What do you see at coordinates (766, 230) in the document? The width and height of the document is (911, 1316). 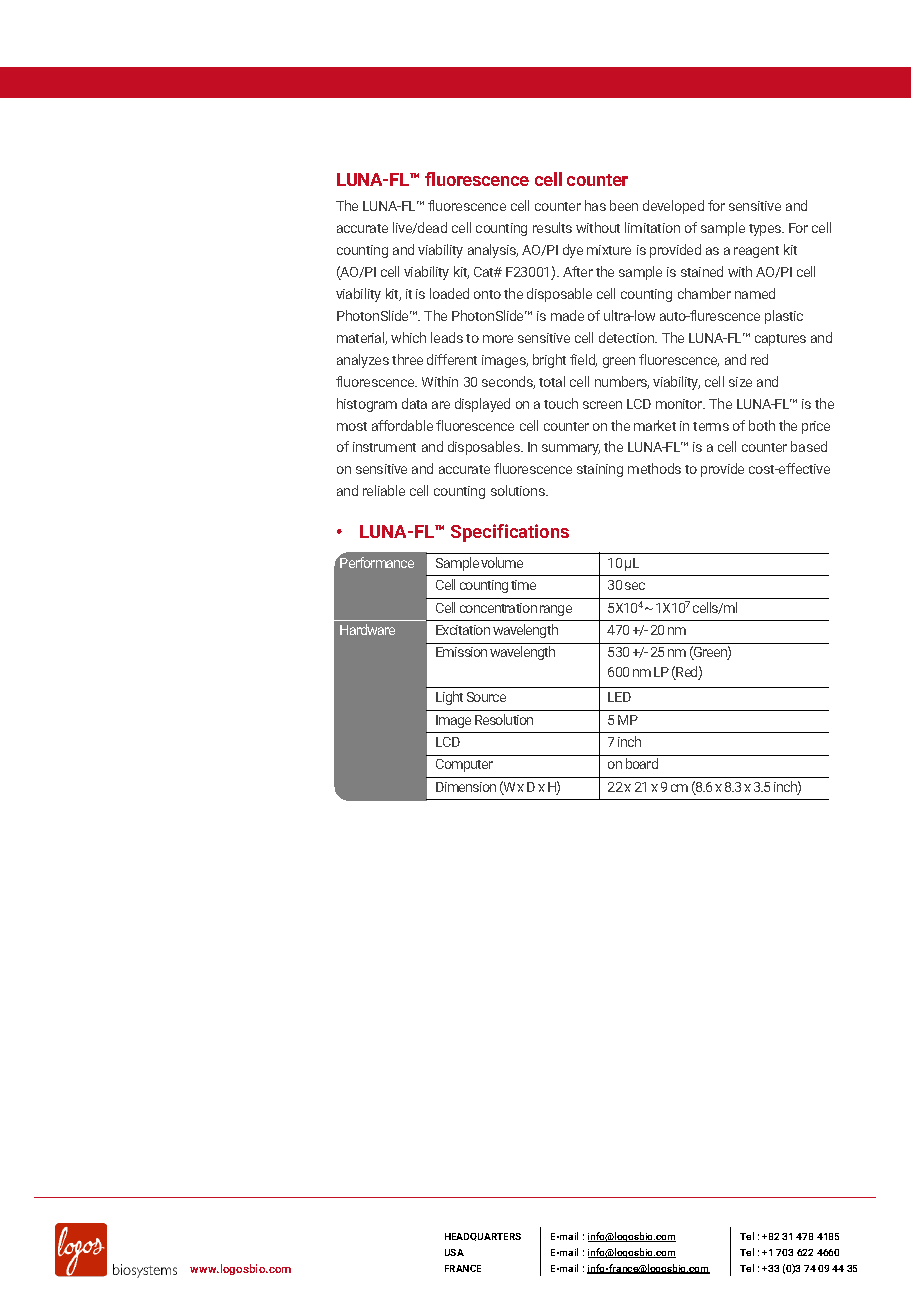 I see `types` at bounding box center [766, 230].
